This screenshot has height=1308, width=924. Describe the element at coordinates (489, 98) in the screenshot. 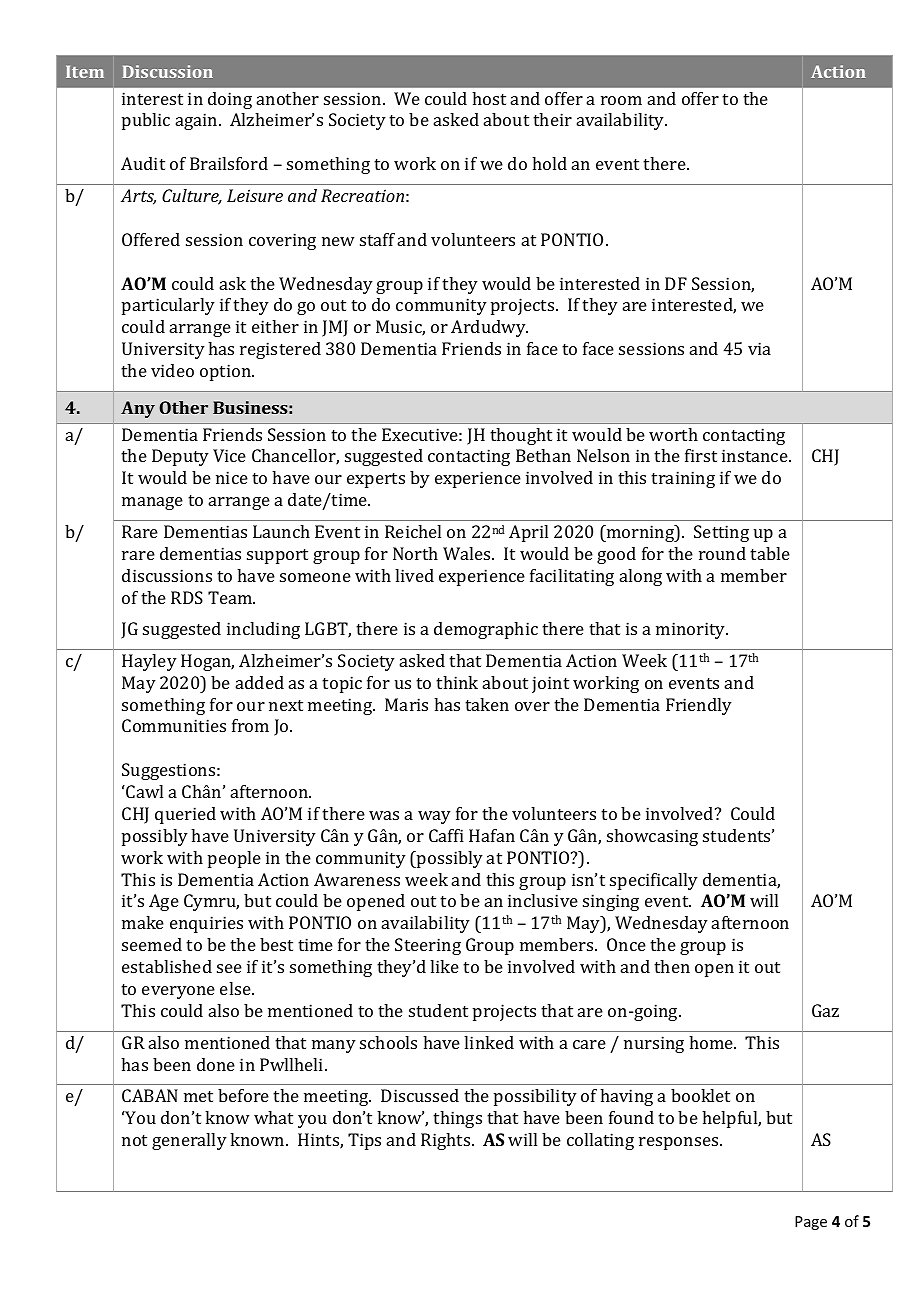

I see `host` at that location.
